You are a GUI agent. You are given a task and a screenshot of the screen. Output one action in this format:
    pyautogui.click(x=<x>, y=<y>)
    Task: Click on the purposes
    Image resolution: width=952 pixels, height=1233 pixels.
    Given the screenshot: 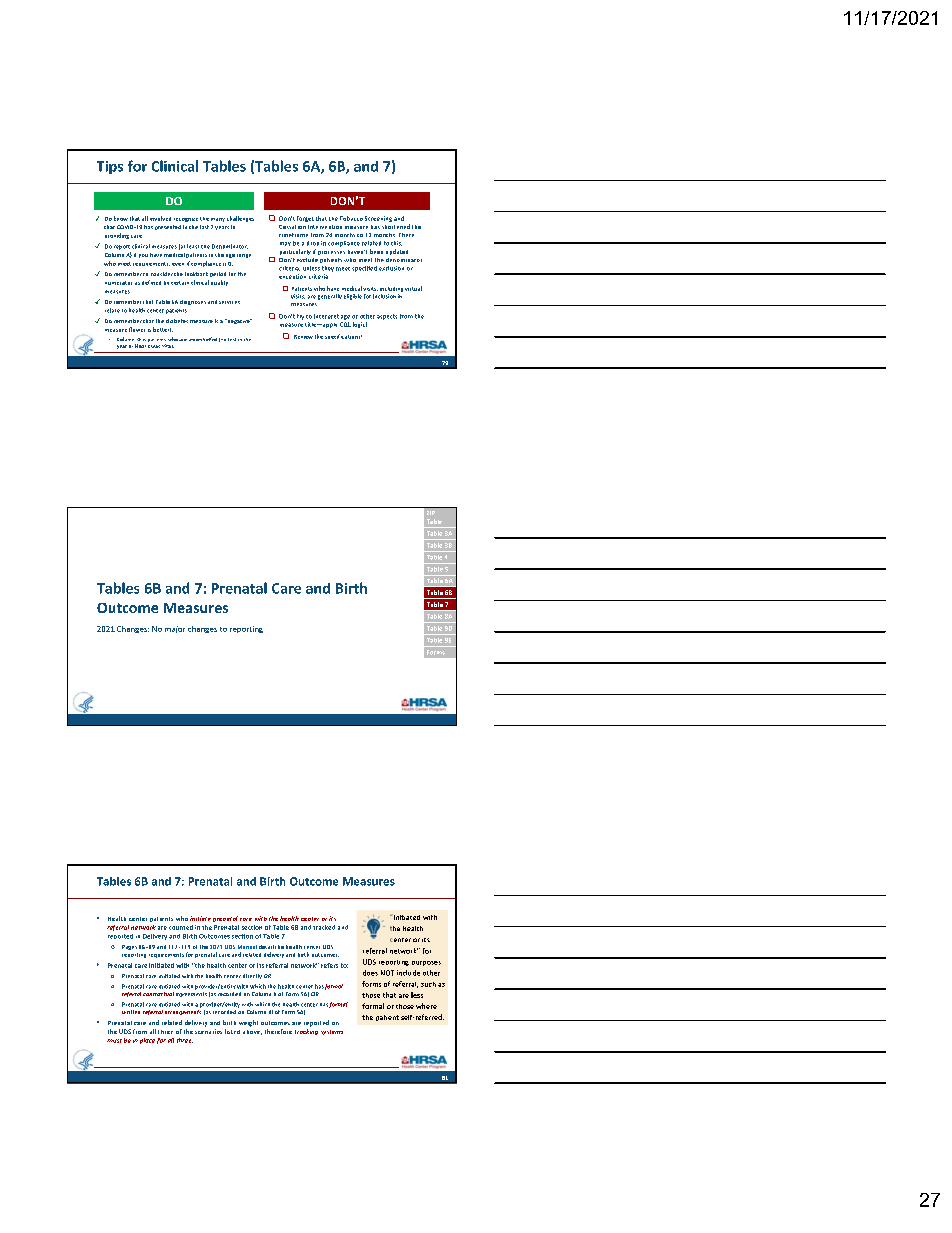 What is the action you would take?
    pyautogui.click(x=426, y=963)
